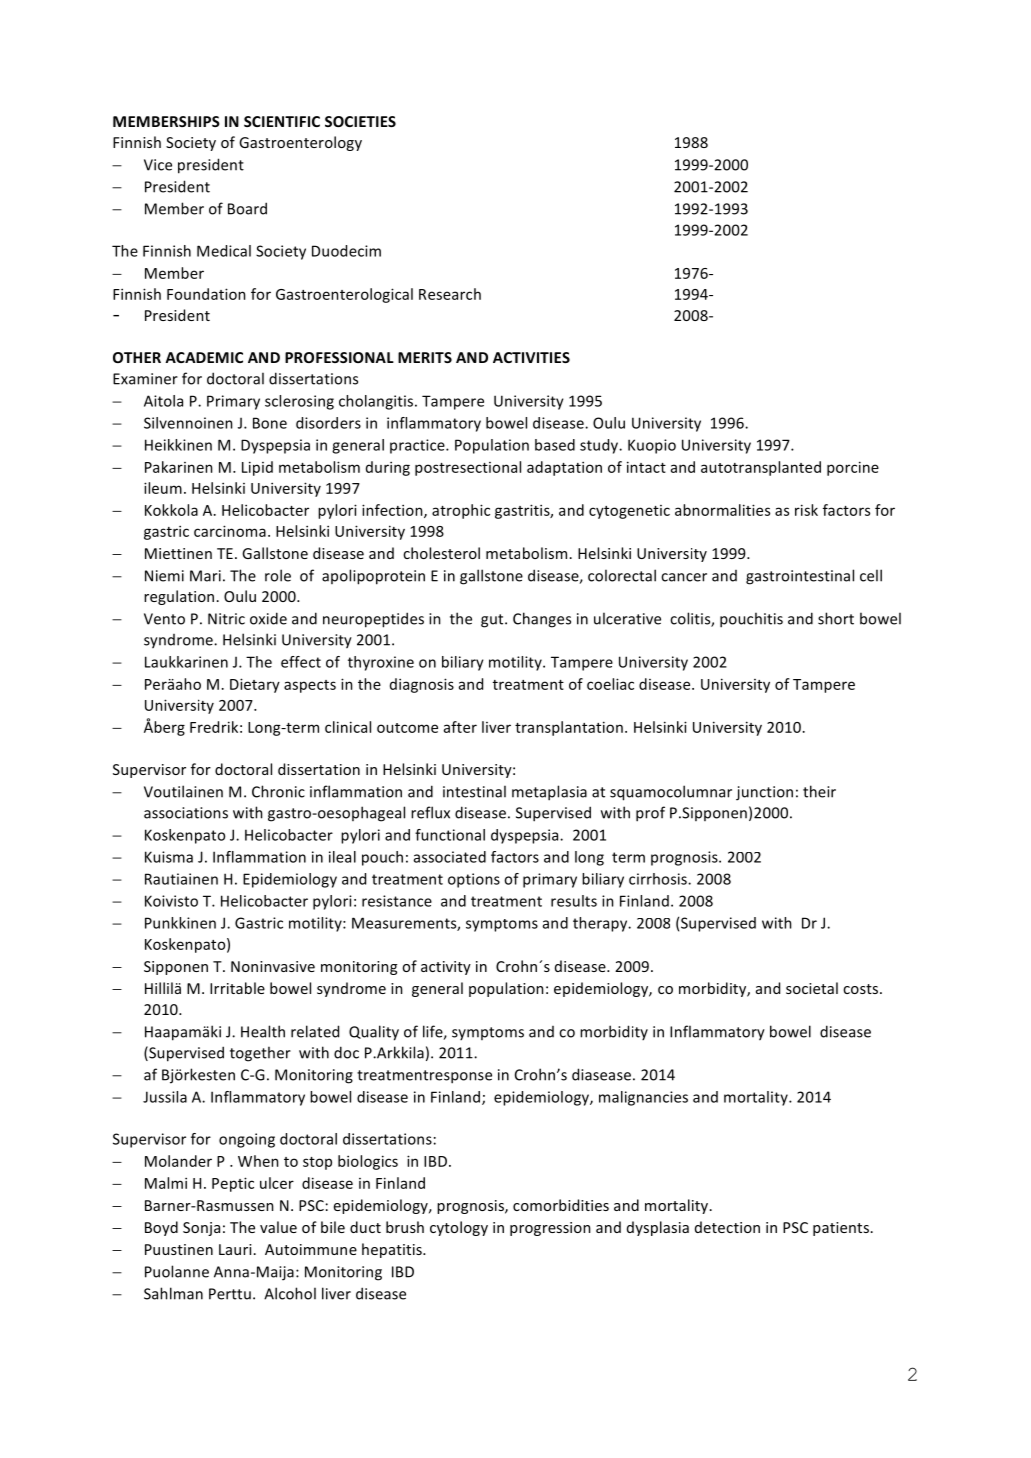  What do you see at coordinates (235, 1249) in the image?
I see `Lauri` at bounding box center [235, 1249].
